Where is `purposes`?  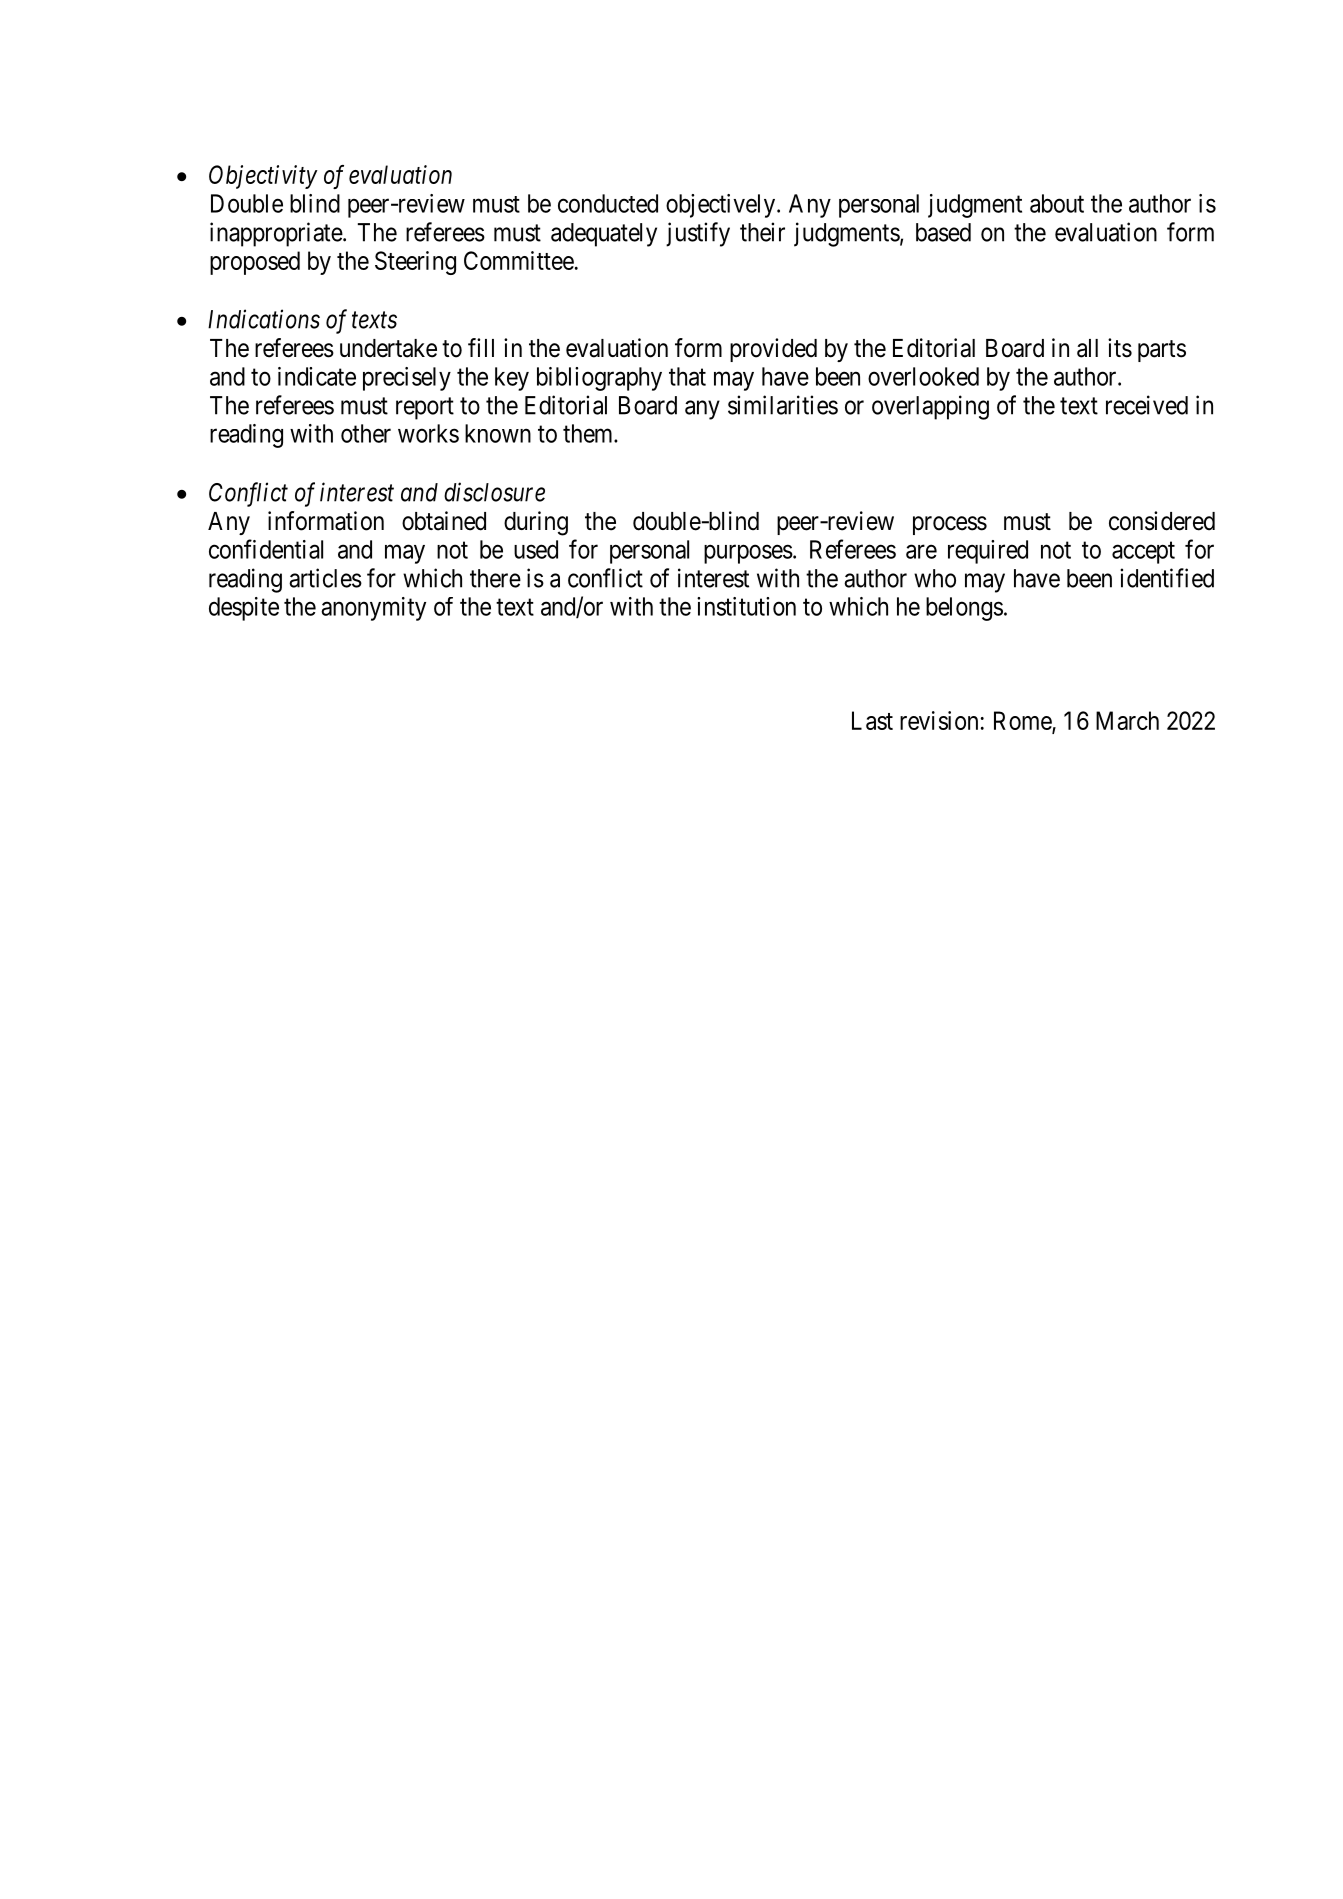
purposes is located at coordinates (748, 554).
